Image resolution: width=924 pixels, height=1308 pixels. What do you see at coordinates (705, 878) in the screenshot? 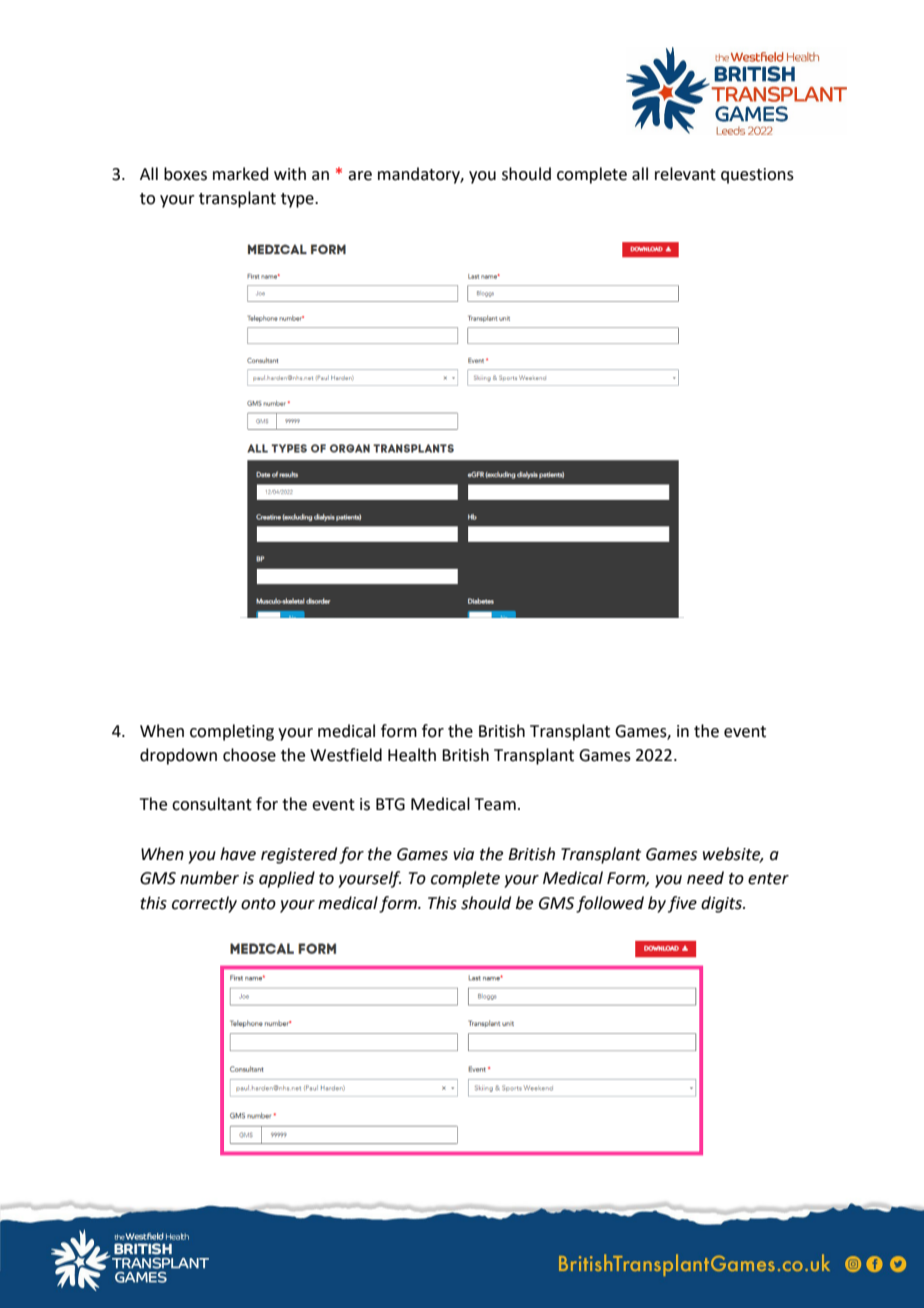
I see `need` at bounding box center [705, 878].
